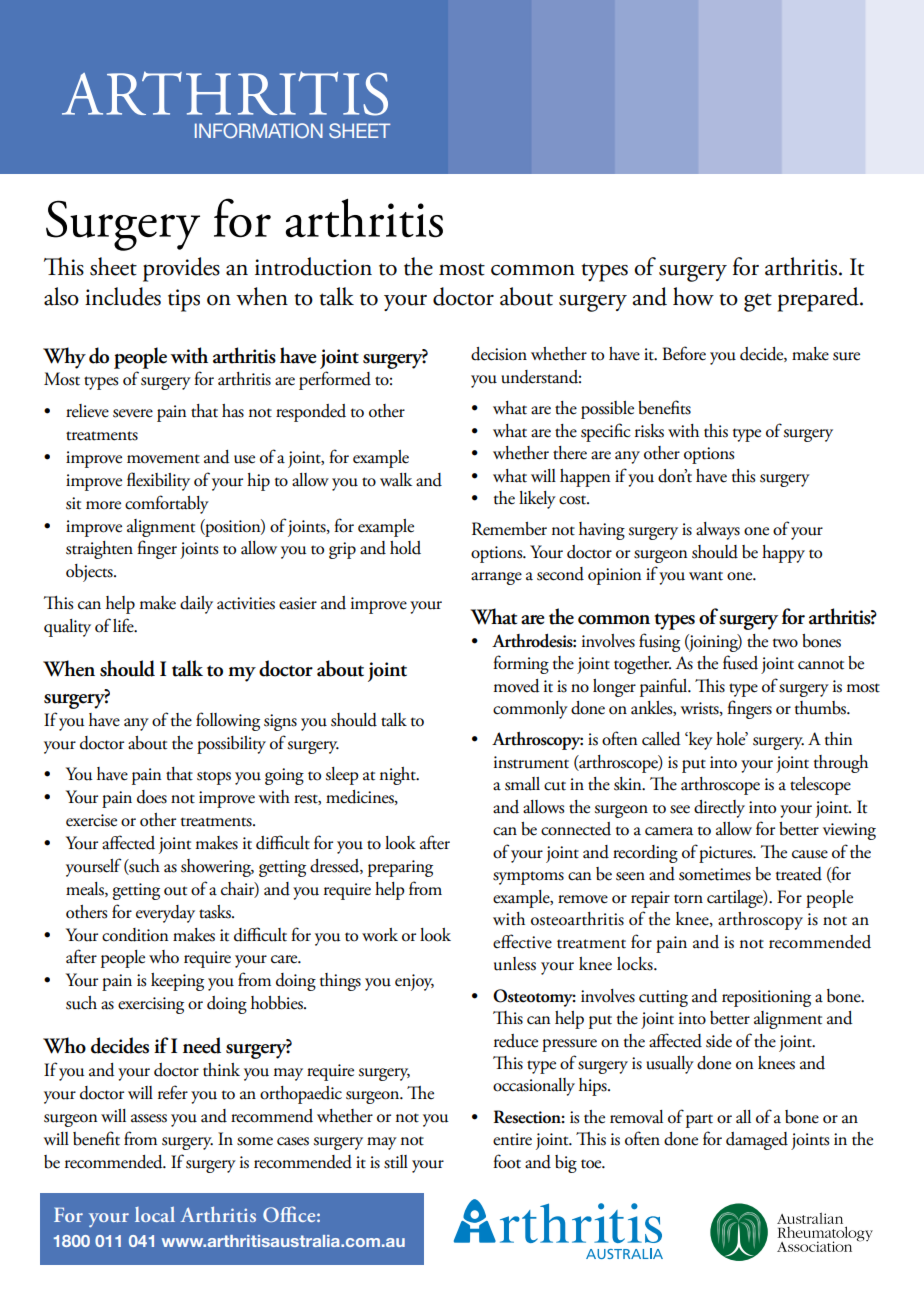  What do you see at coordinates (517, 686) in the screenshot?
I see `moved` at bounding box center [517, 686].
